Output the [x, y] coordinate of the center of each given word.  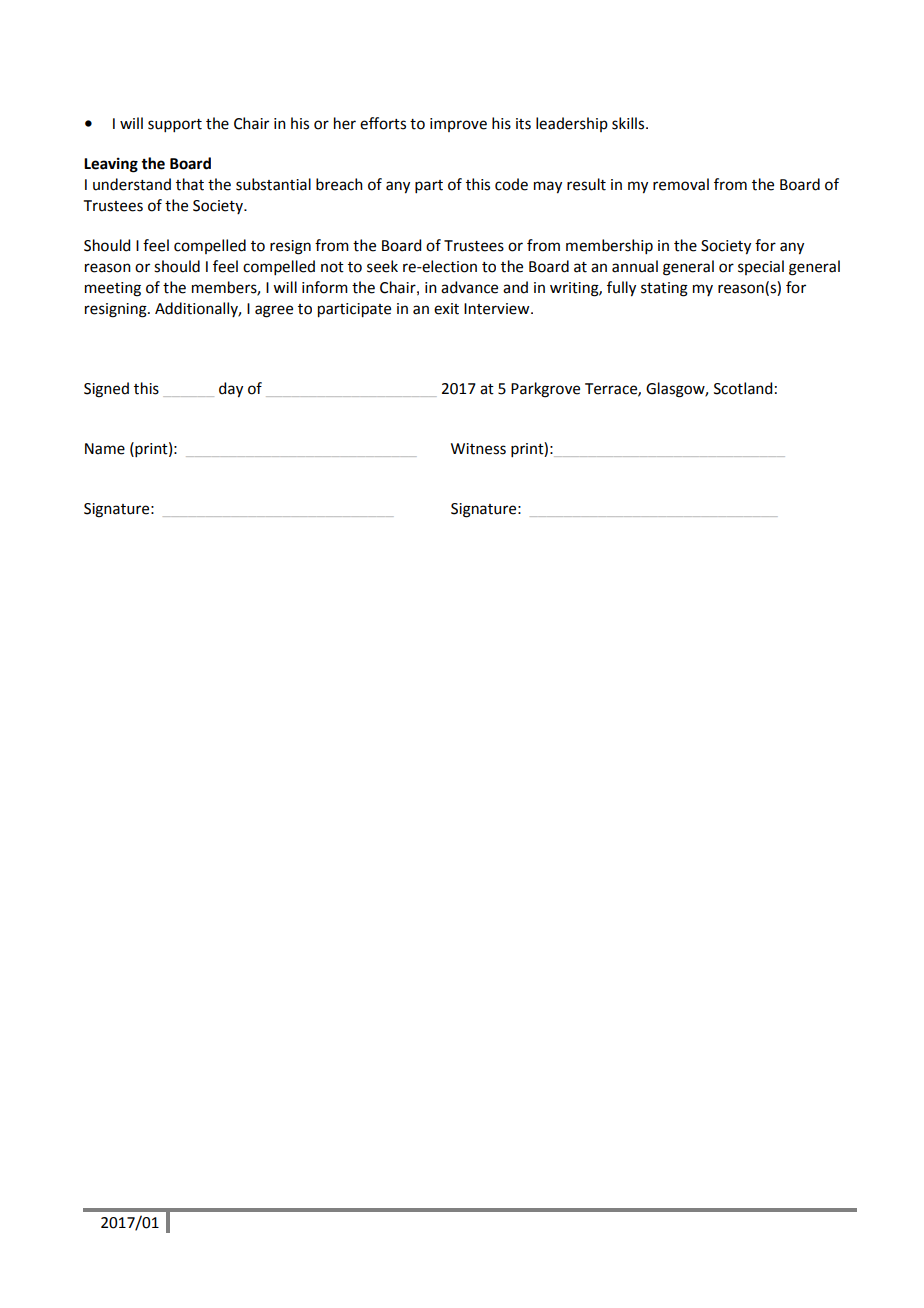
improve [458, 125]
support [175, 125]
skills [629, 123]
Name [105, 449]
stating [664, 289]
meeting [113, 289]
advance [469, 287]
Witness [478, 449]
